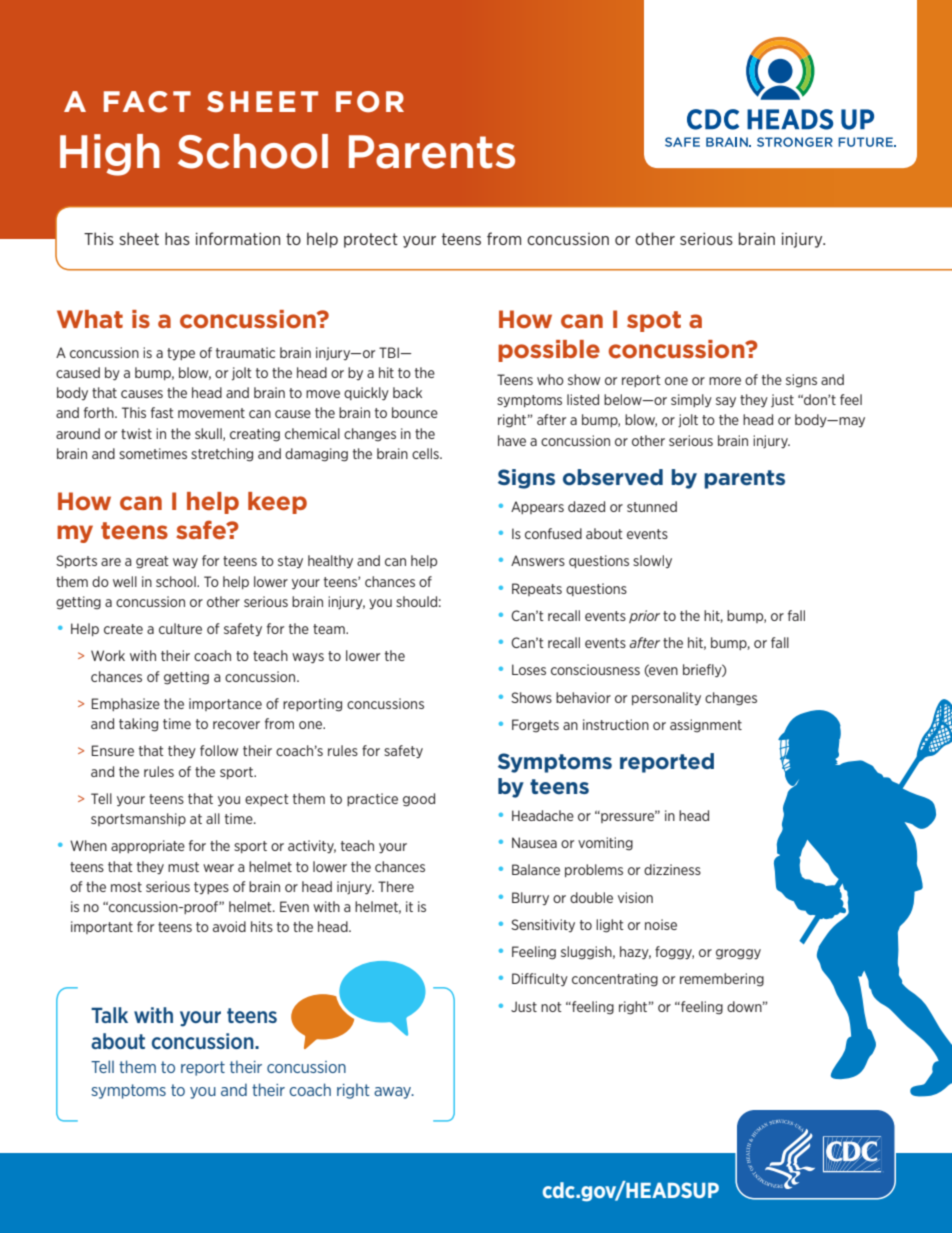 The width and height of the page is (952, 1233). Describe the element at coordinates (652, 506) in the page. I see `stunned` at that location.
